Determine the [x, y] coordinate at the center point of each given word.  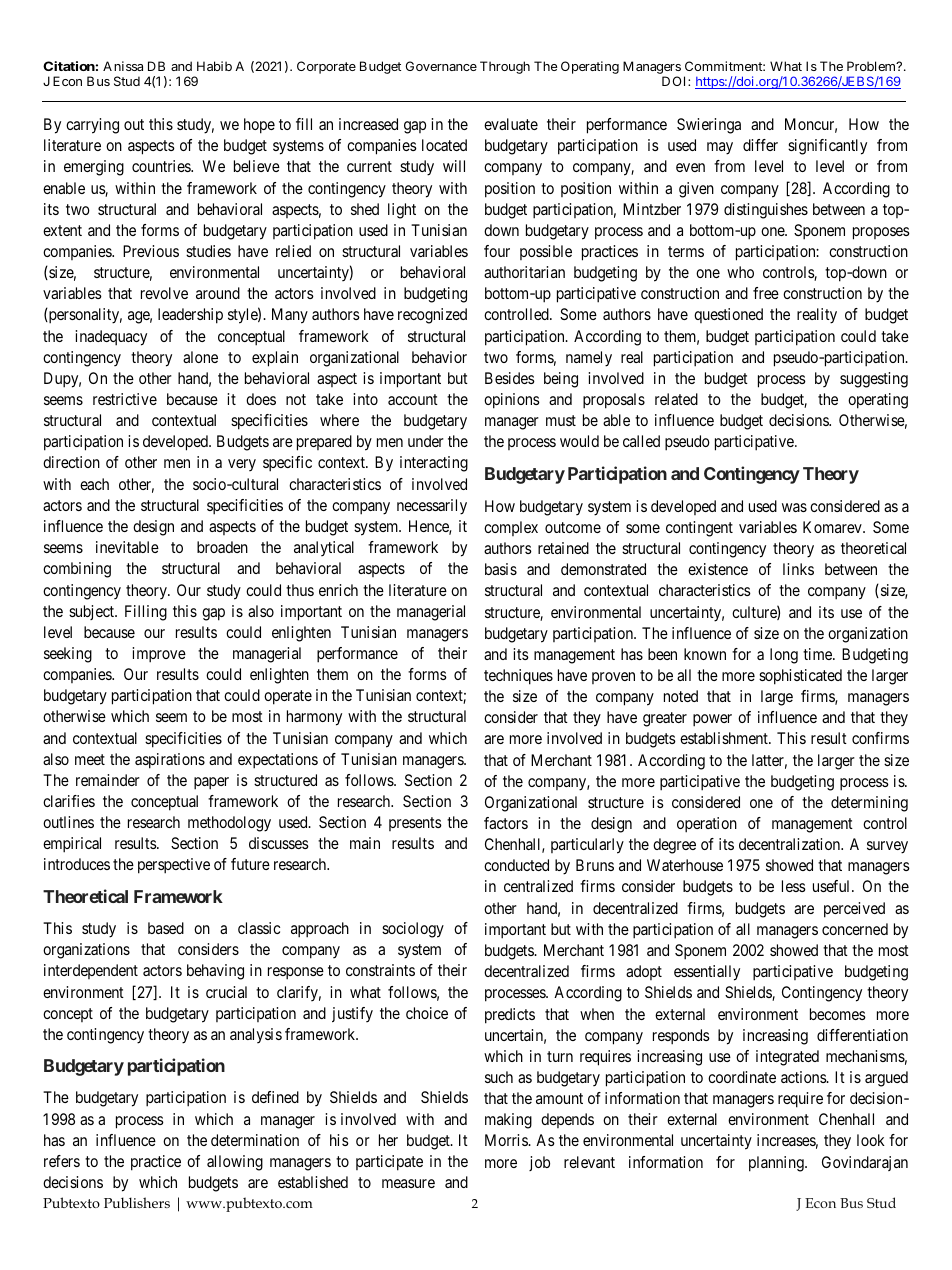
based [166, 928]
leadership [190, 316]
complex [511, 528]
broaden [222, 547]
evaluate [511, 124]
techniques [518, 677]
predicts [510, 1016]
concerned [855, 929]
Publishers [137, 1202]
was [794, 507]
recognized [432, 316]
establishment [725, 738]
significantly [827, 147]
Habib [214, 66]
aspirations [170, 761]
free [766, 293]
